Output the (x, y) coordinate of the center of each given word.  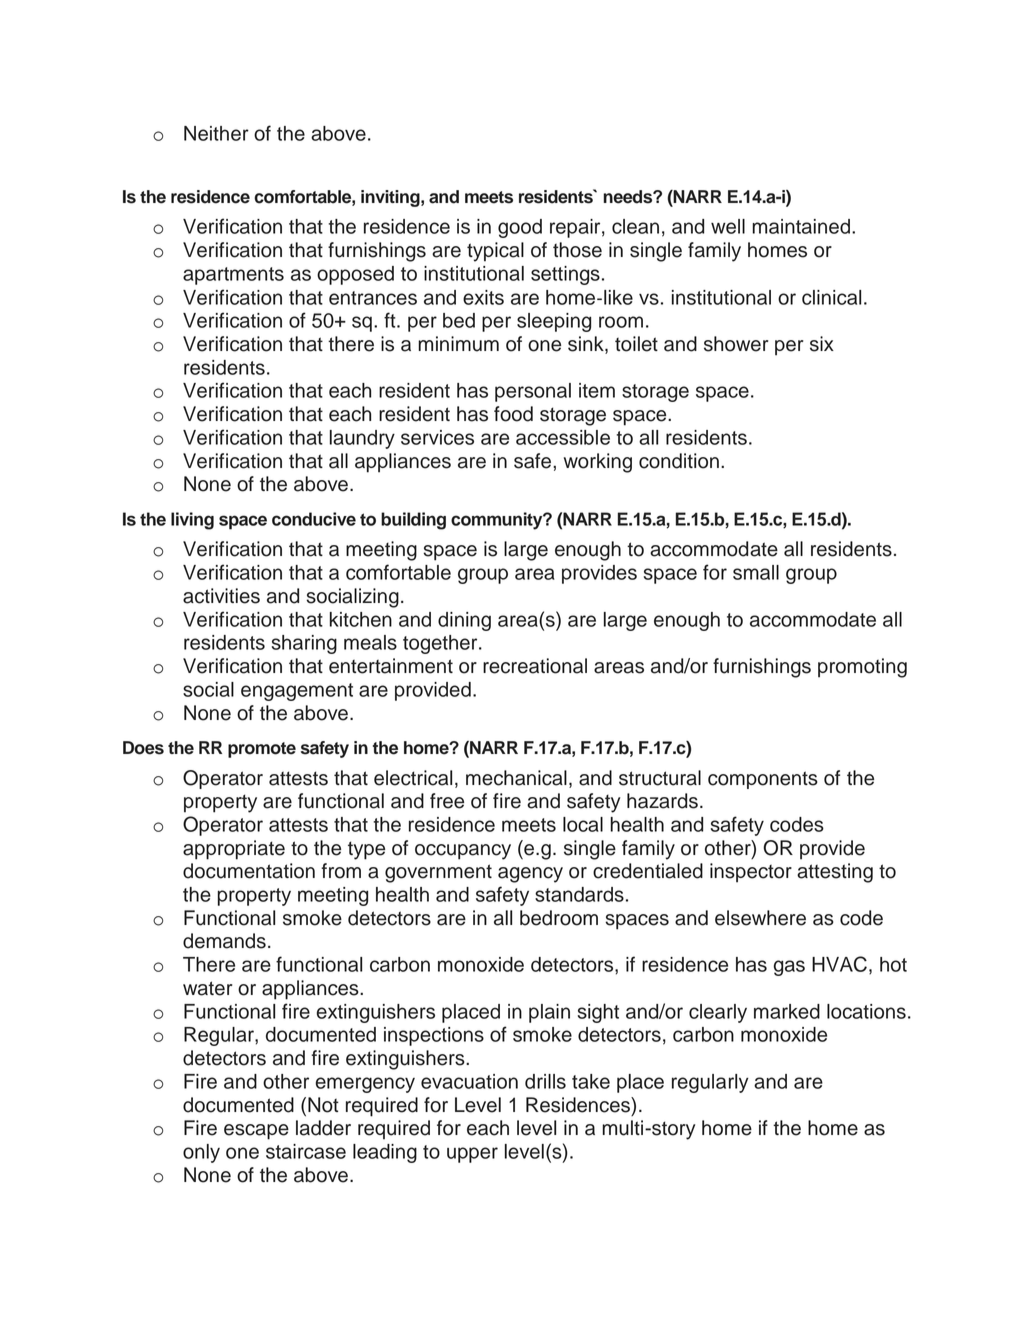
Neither (216, 133)
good (520, 228)
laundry (362, 439)
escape (256, 1132)
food (513, 414)
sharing (304, 644)
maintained (801, 226)
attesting (835, 873)
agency (530, 875)
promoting (862, 668)
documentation (249, 871)
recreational (535, 666)
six (822, 344)
